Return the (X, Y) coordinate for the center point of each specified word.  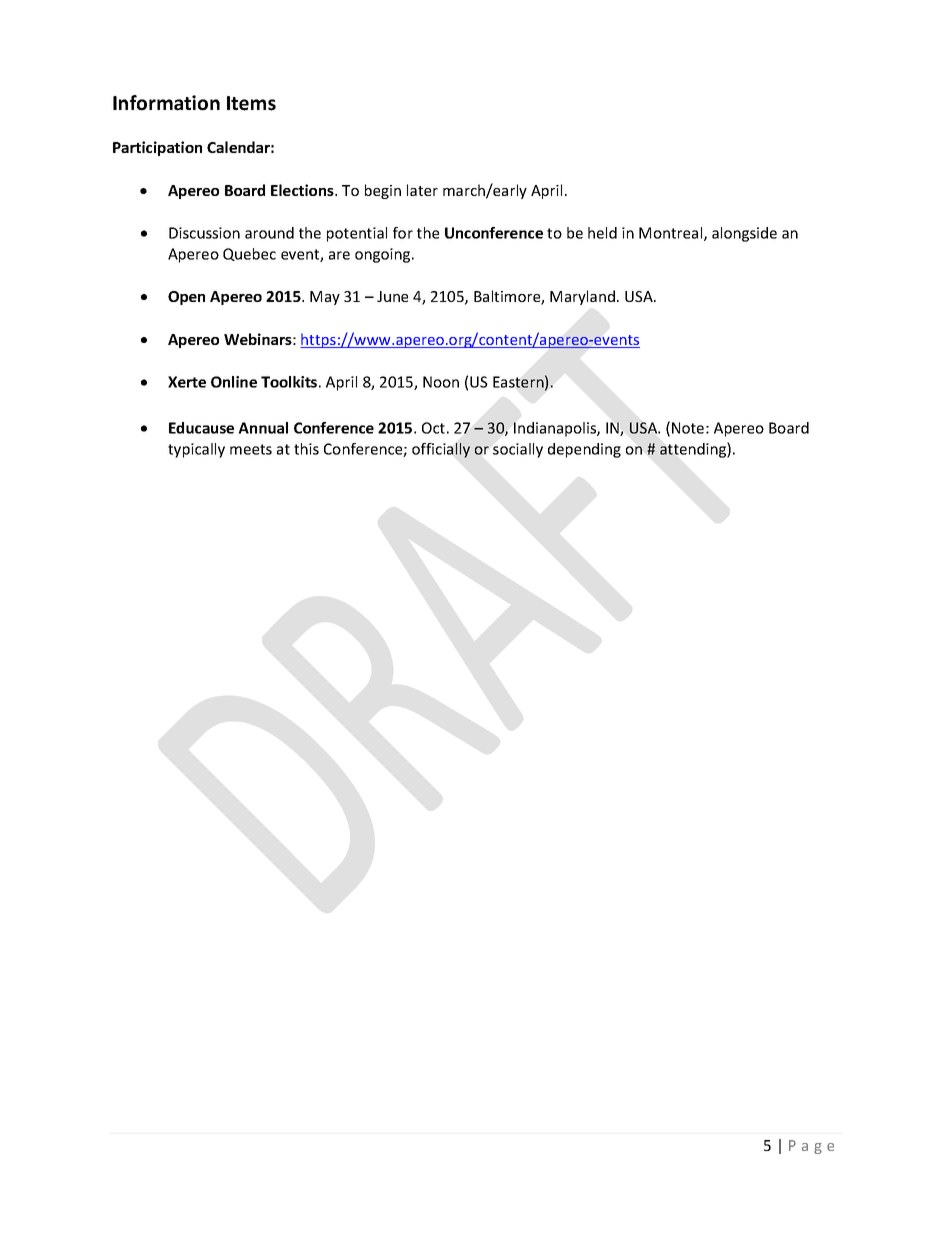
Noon (441, 382)
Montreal (672, 234)
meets (251, 449)
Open (186, 298)
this (306, 449)
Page (811, 1147)
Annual (263, 428)
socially (518, 450)
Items (251, 103)
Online (234, 382)
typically (196, 450)
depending (584, 450)
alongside (744, 234)
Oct (433, 428)
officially (441, 450)
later (422, 190)
